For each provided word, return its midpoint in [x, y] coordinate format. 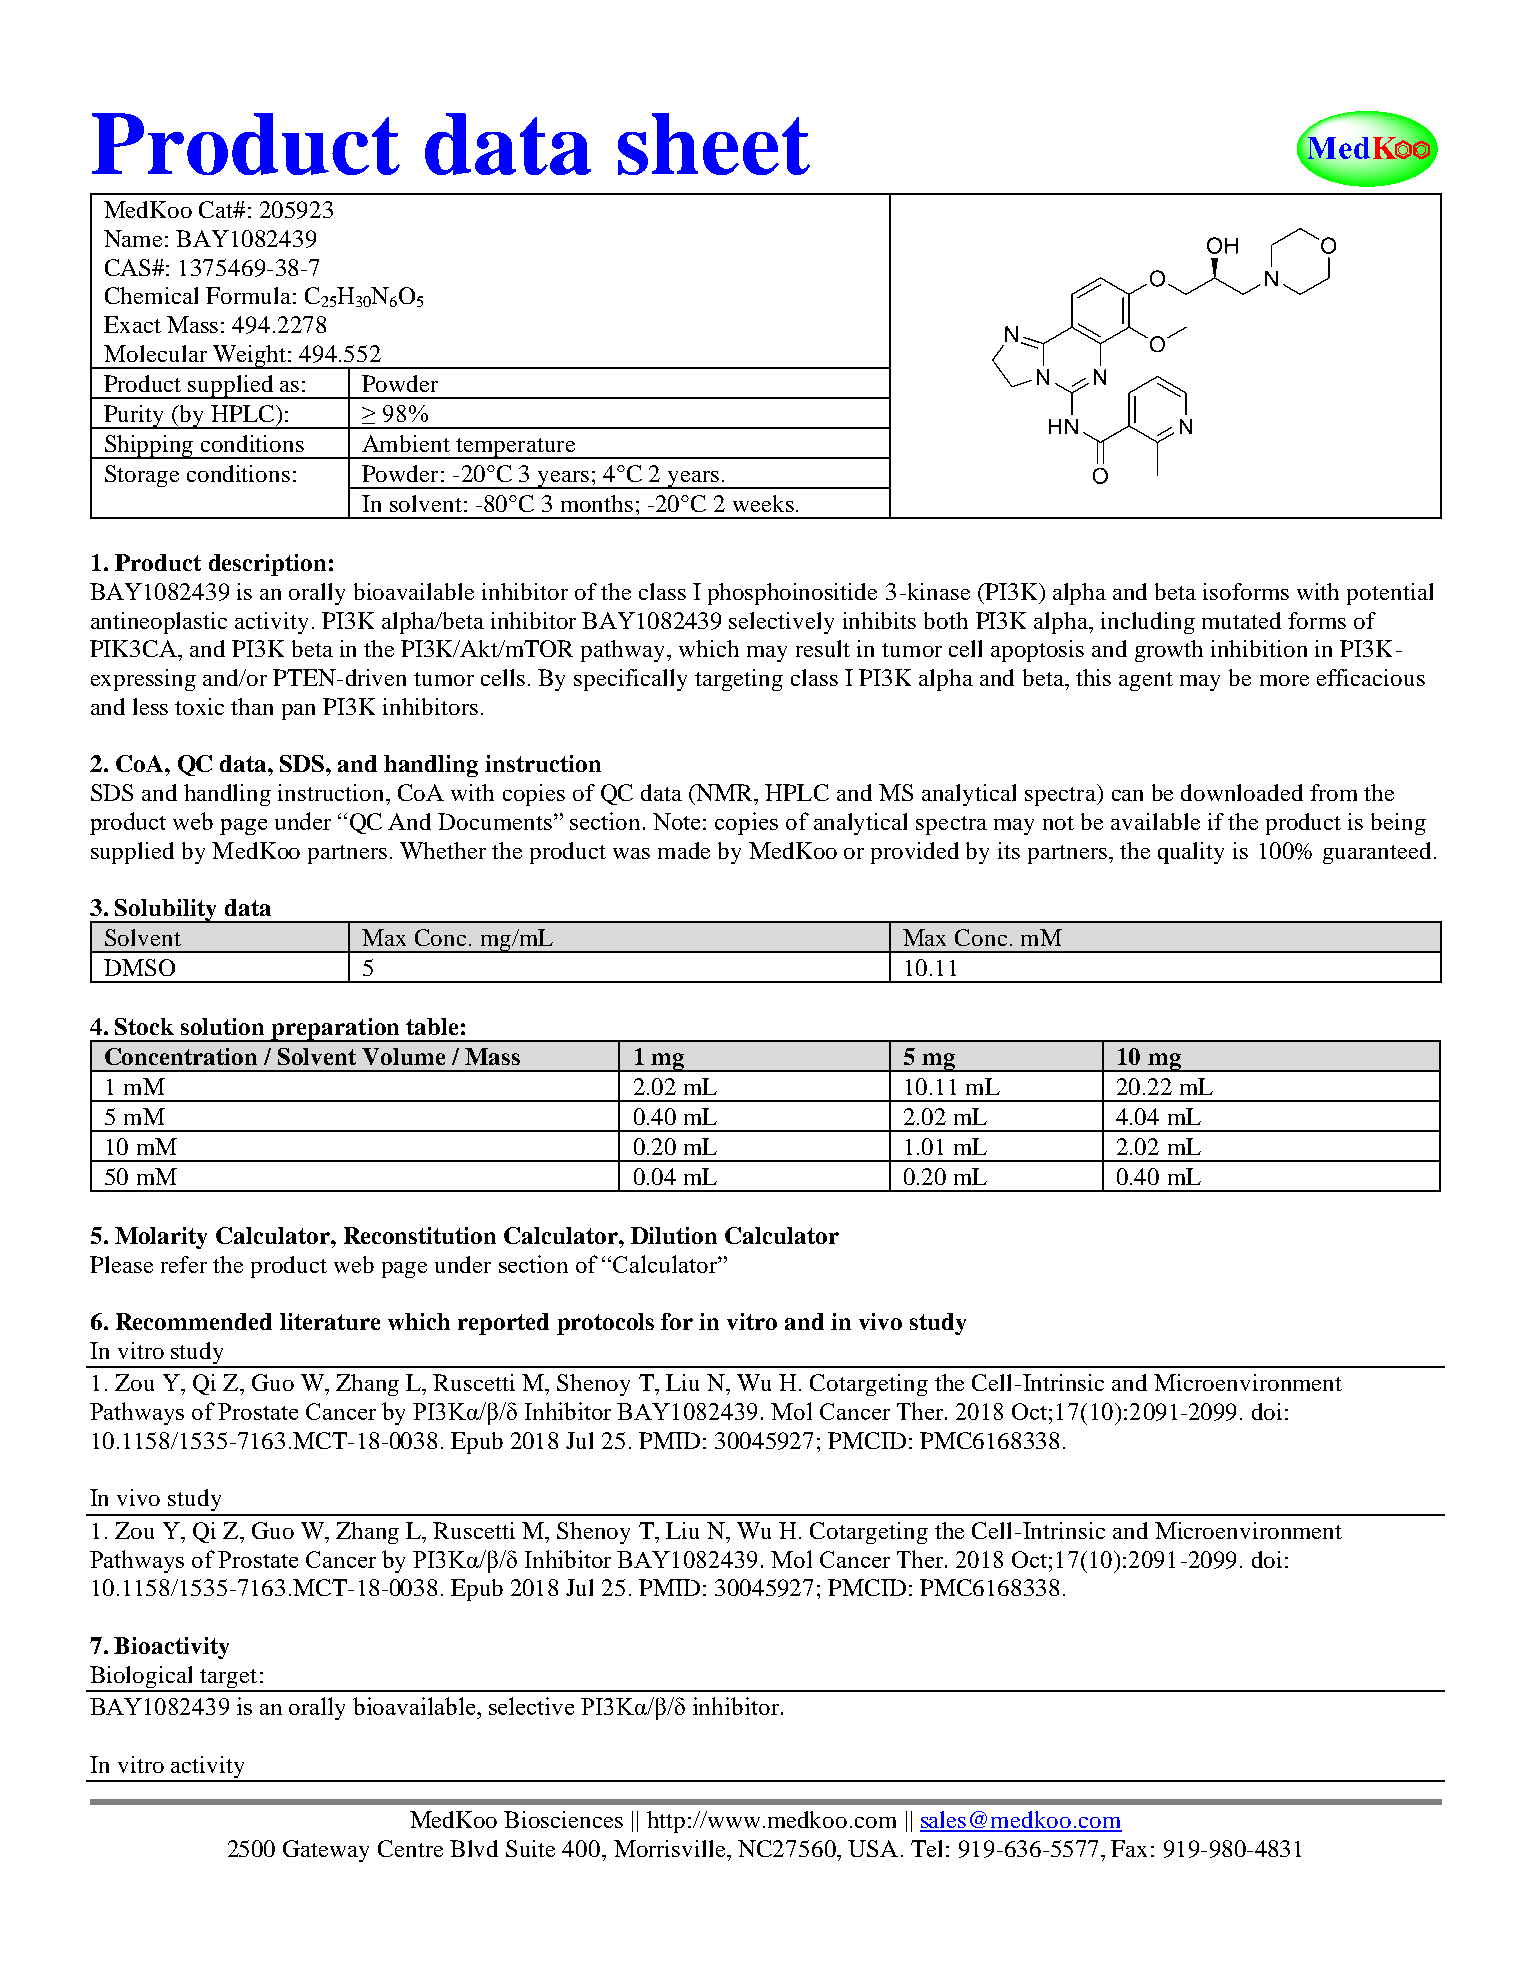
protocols [605, 1324]
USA [873, 1848]
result [823, 648]
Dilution [674, 1235]
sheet [714, 144]
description [267, 565]
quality [1191, 853]
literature [330, 1321]
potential [1390, 594]
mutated [1241, 620]
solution [222, 1026]
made [684, 850]
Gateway [326, 1851]
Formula [248, 295]
